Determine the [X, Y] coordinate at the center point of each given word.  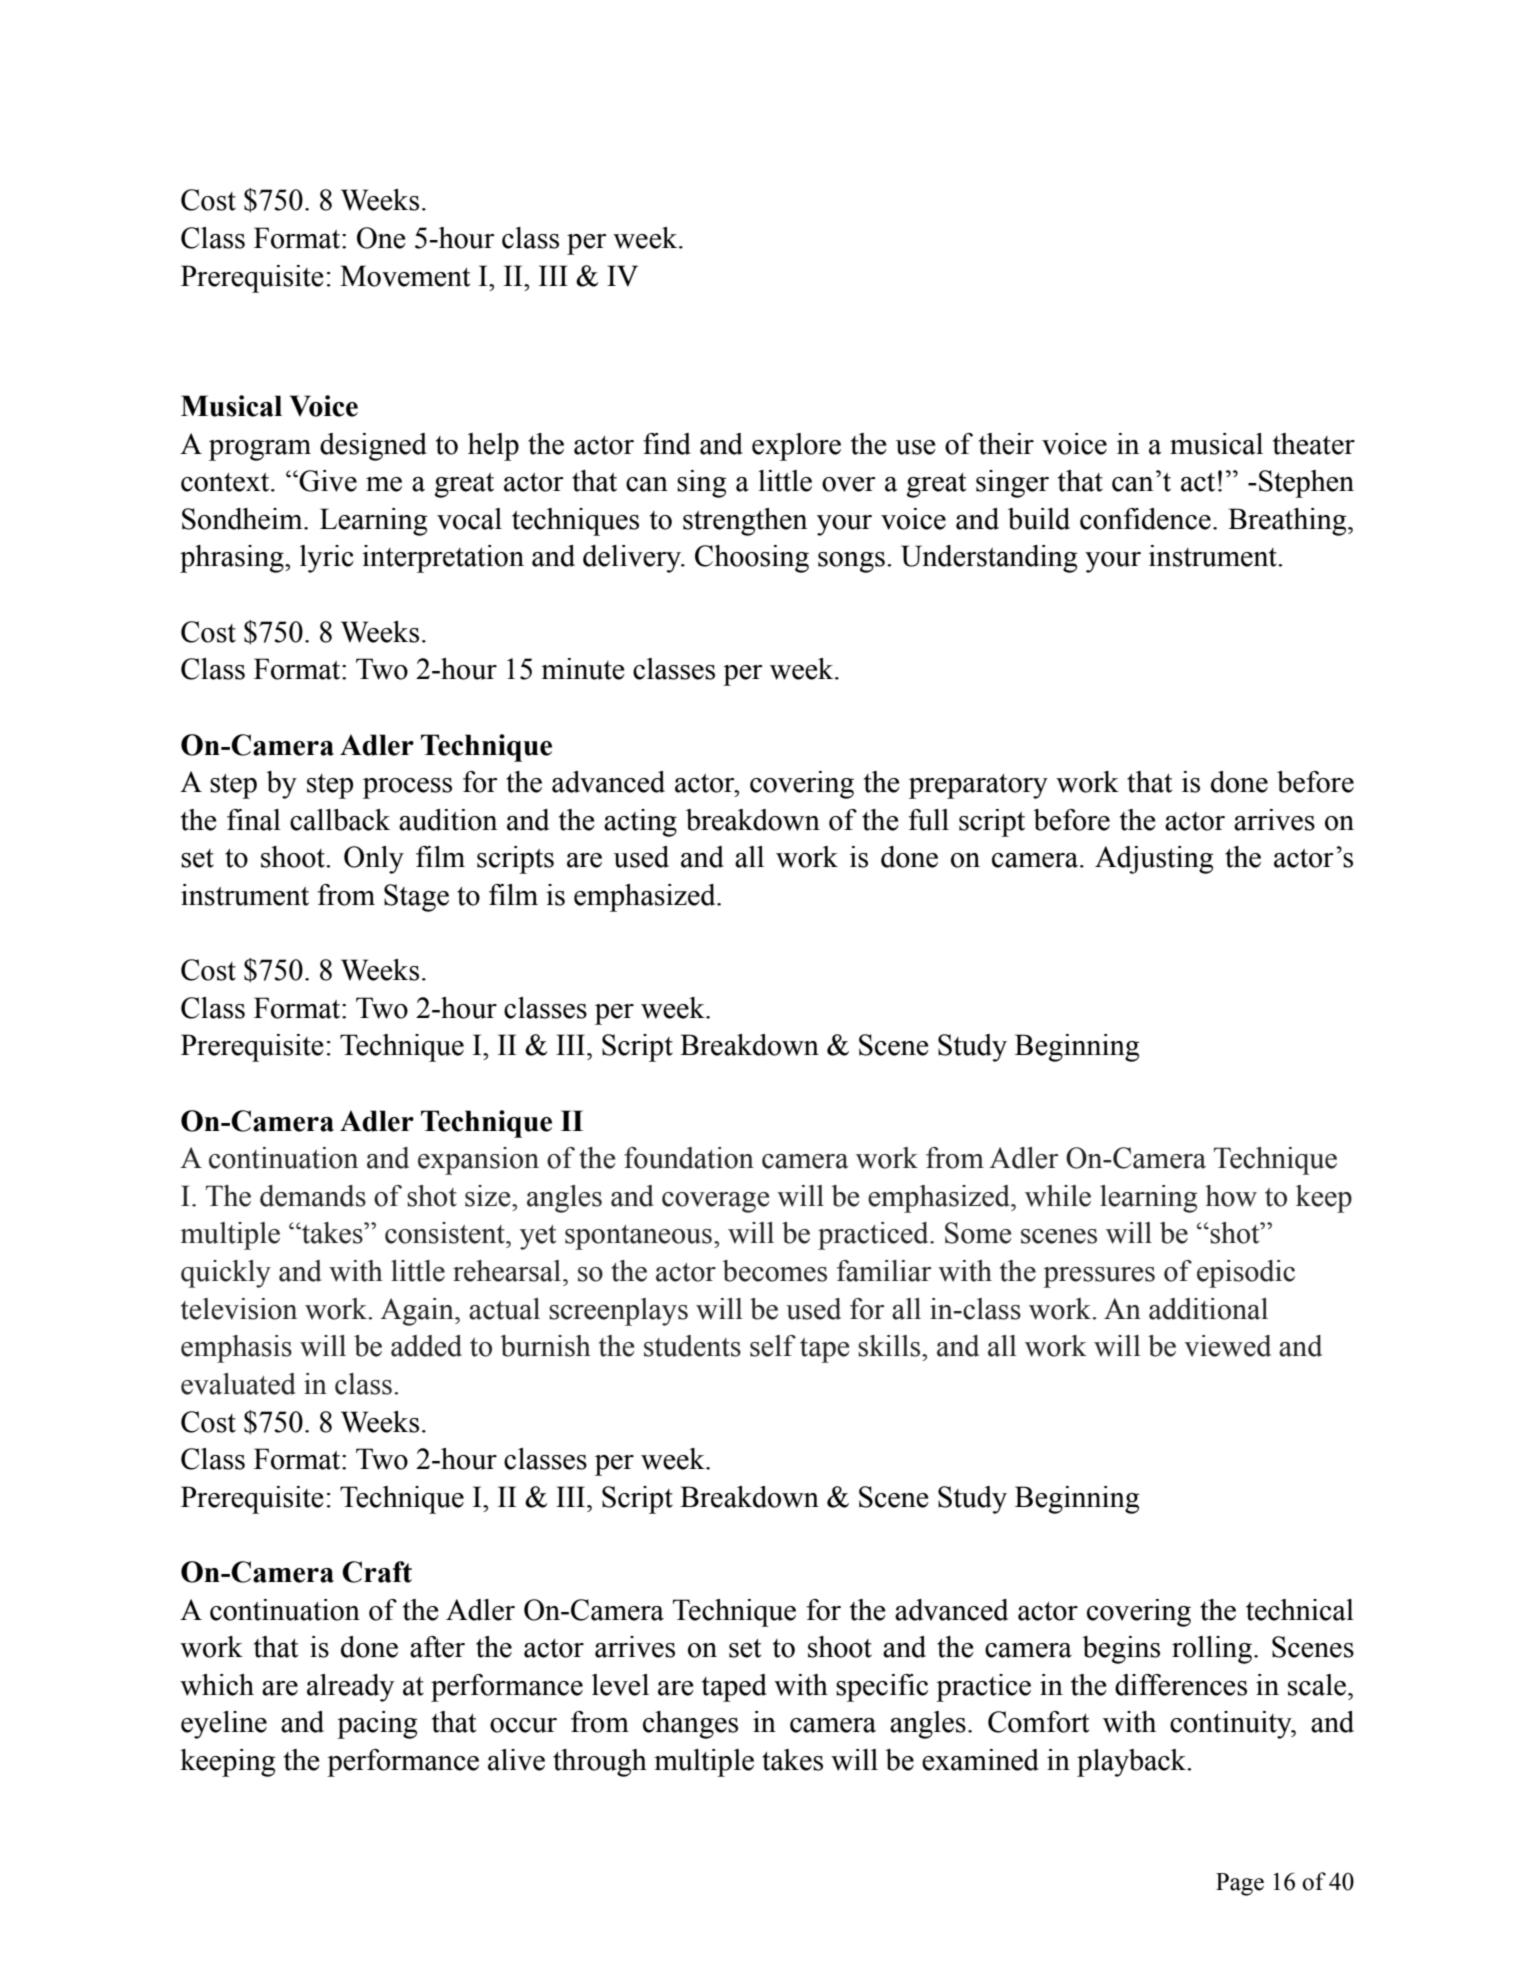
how [1231, 1196]
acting [640, 823]
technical [1300, 1610]
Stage [416, 898]
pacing [377, 1725]
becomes [775, 1271]
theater [1314, 444]
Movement [405, 276]
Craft [377, 1572]
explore [796, 447]
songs [851, 562]
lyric [327, 559]
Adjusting [1154, 860]
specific [882, 1688]
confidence [1145, 519]
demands [313, 1196]
